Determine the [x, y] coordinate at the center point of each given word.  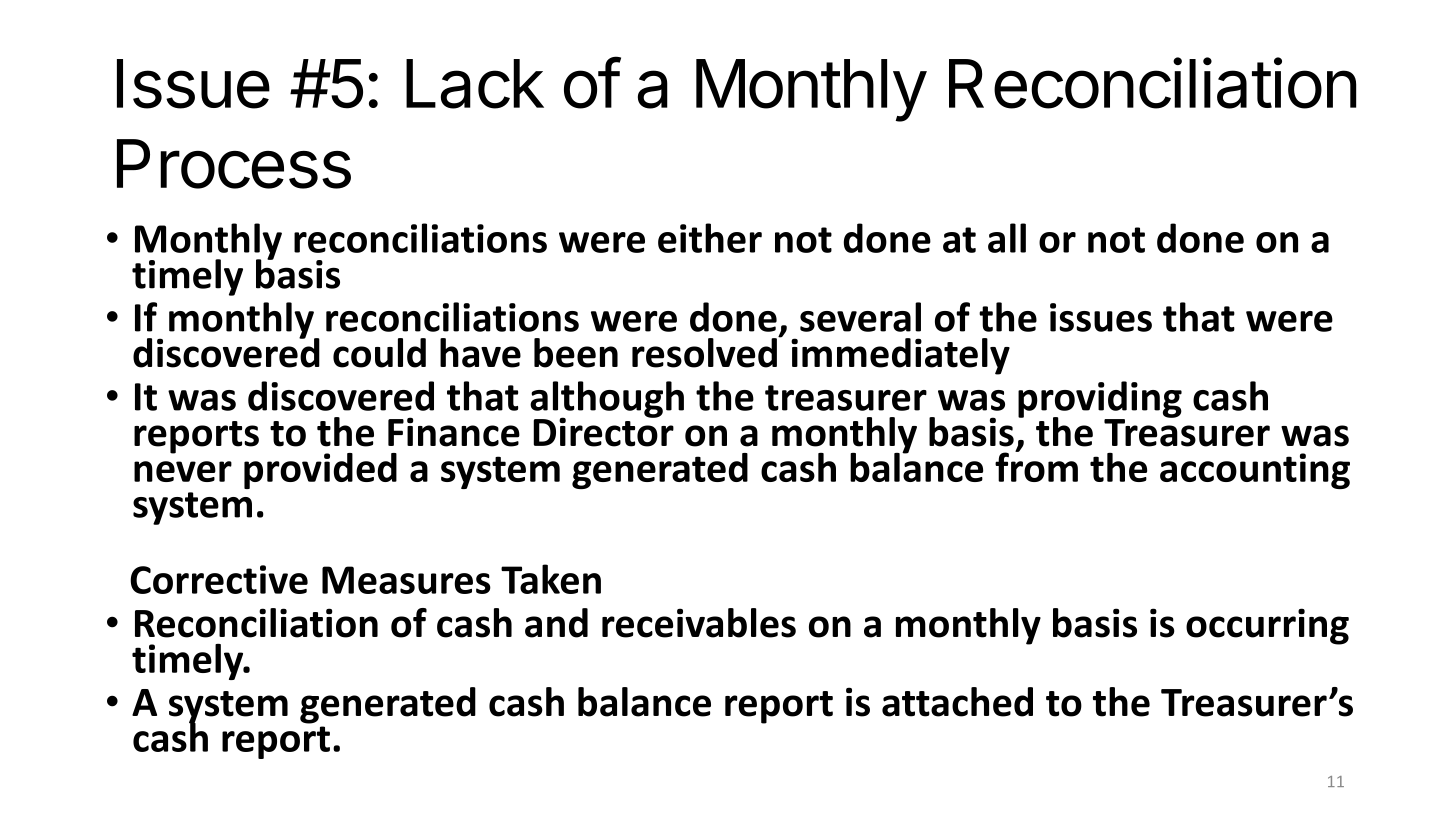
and [556, 623]
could [379, 353]
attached [957, 702]
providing [1100, 400]
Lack [475, 84]
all [1007, 238]
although [607, 400]
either [710, 238]
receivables [699, 623]
